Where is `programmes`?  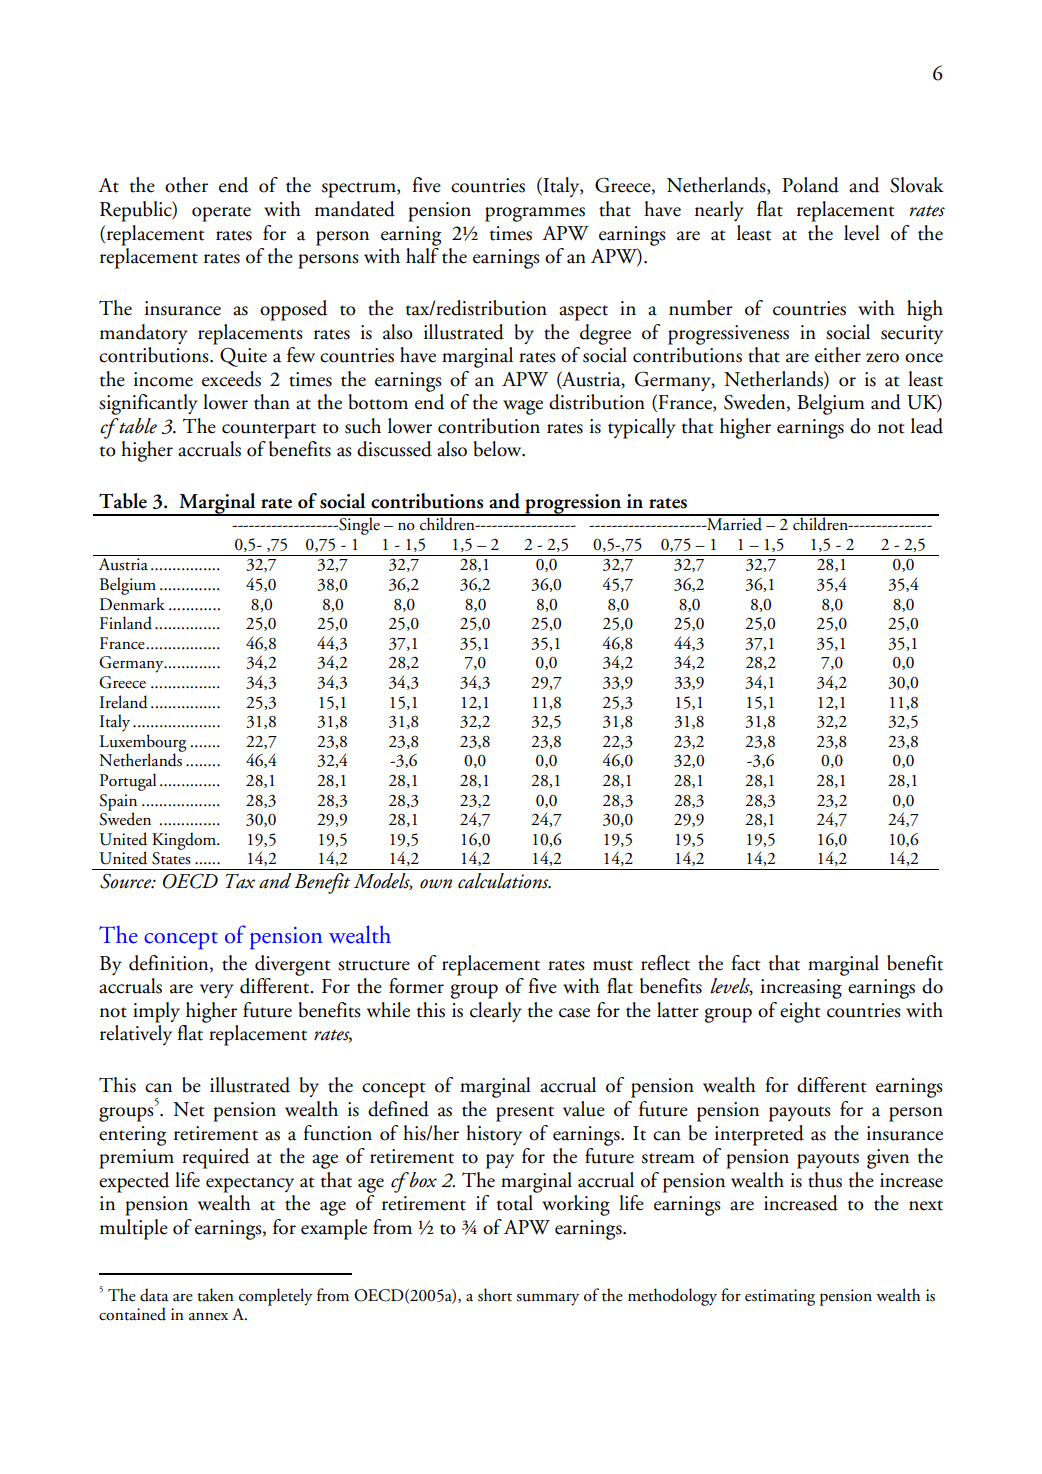
programmes is located at coordinates (535, 214).
